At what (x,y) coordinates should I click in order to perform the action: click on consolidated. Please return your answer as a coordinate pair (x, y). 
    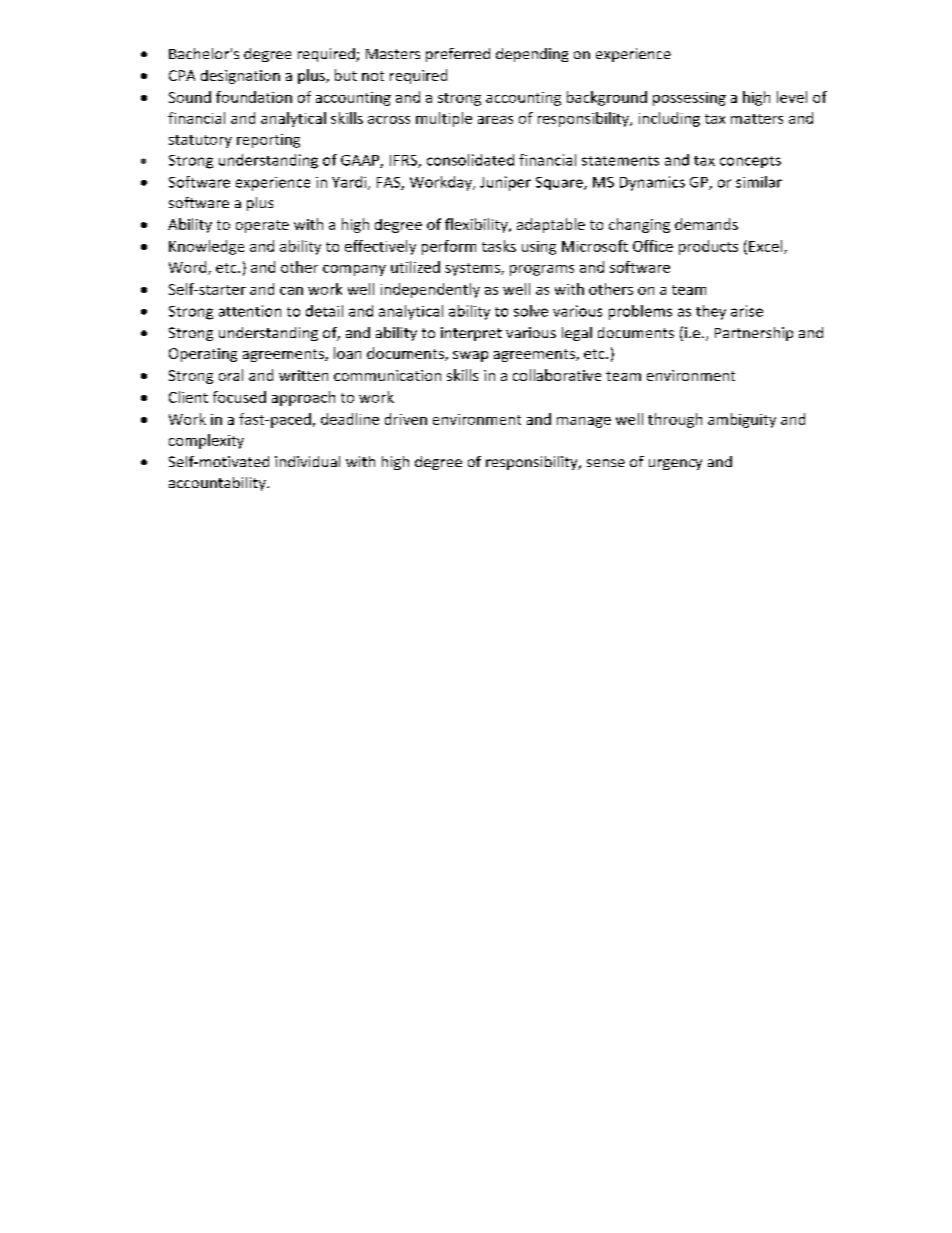
    Looking at the image, I should click on (470, 160).
